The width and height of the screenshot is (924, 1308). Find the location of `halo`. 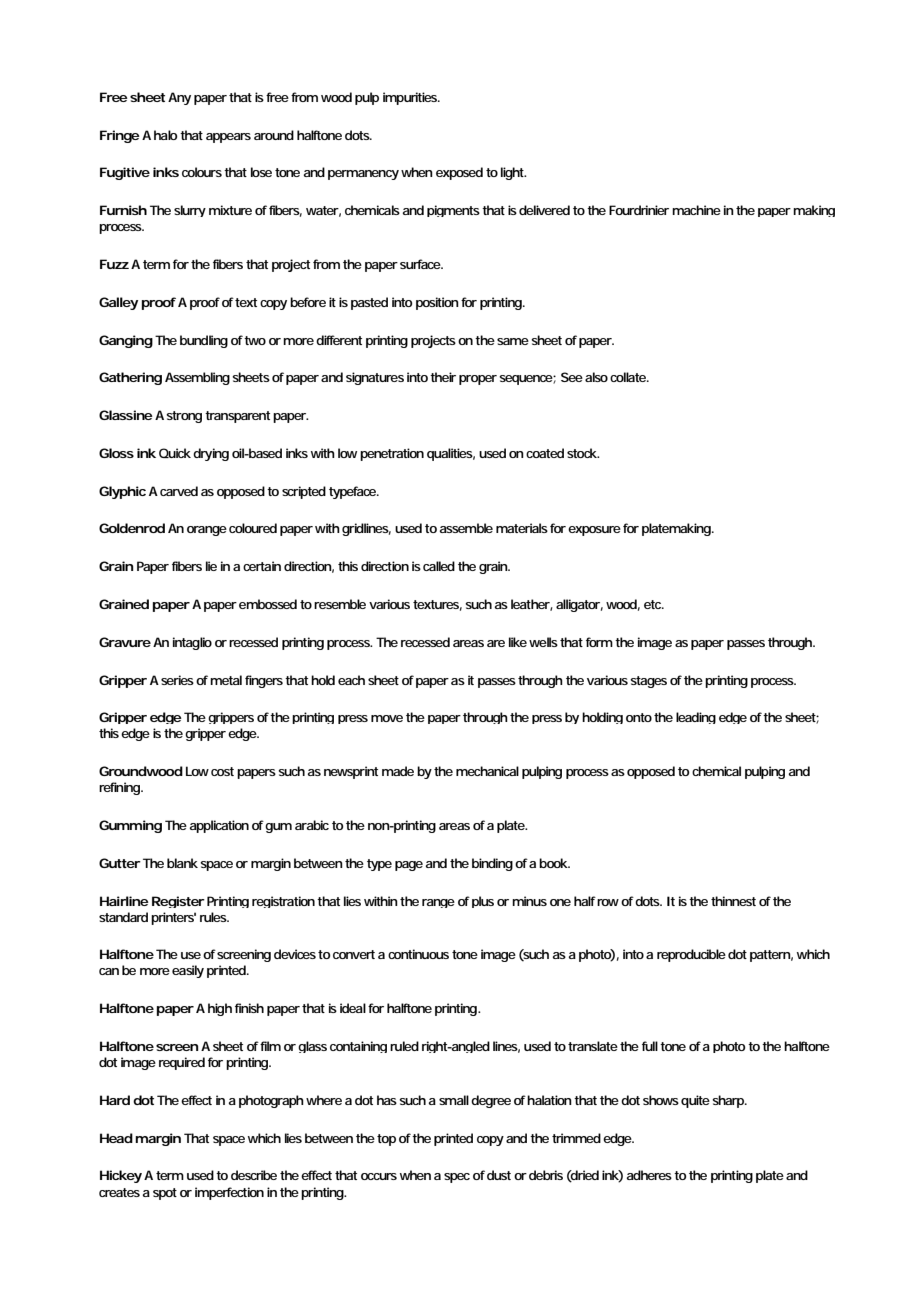

halo is located at coordinates (167, 135).
